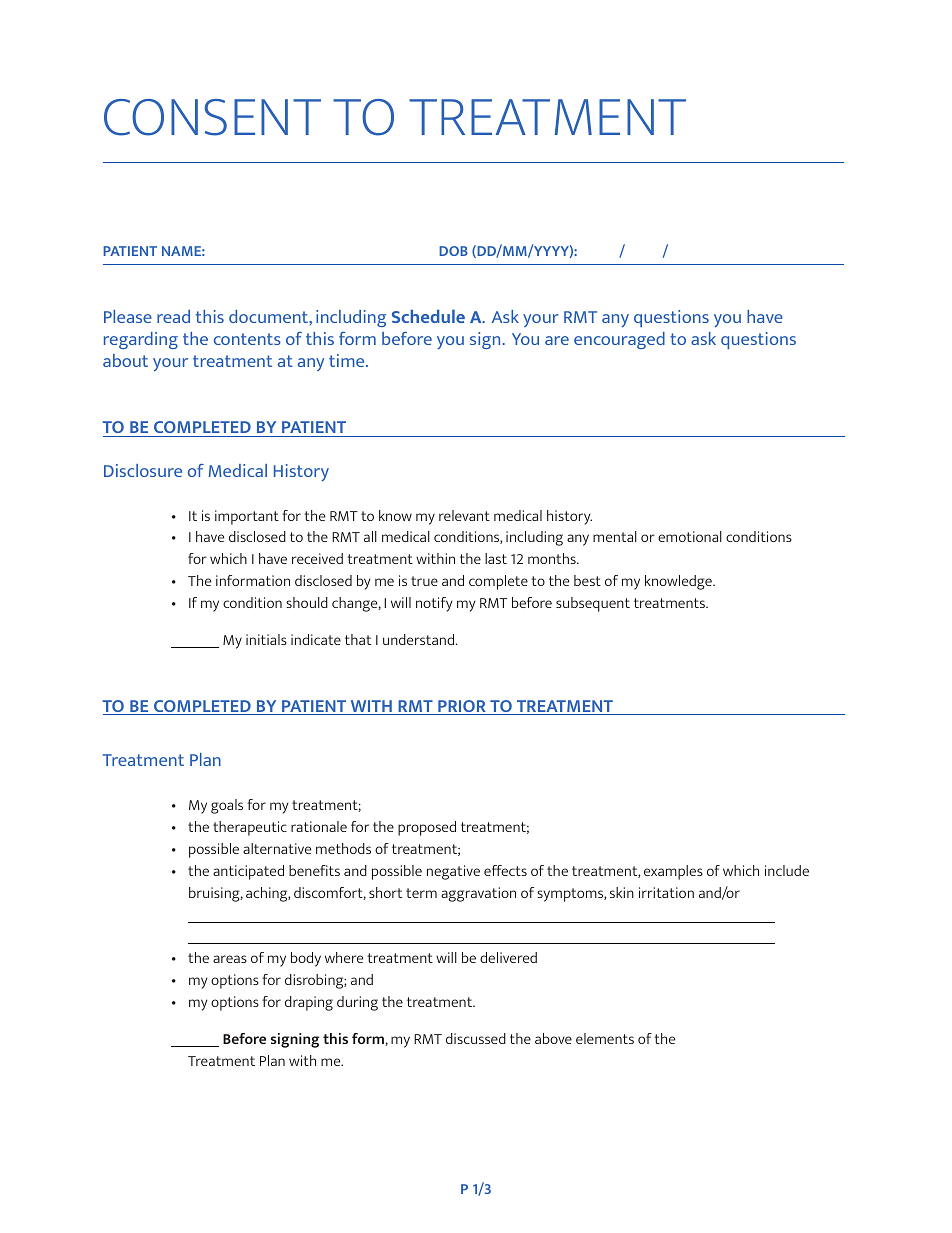  I want to click on important, so click(247, 517).
